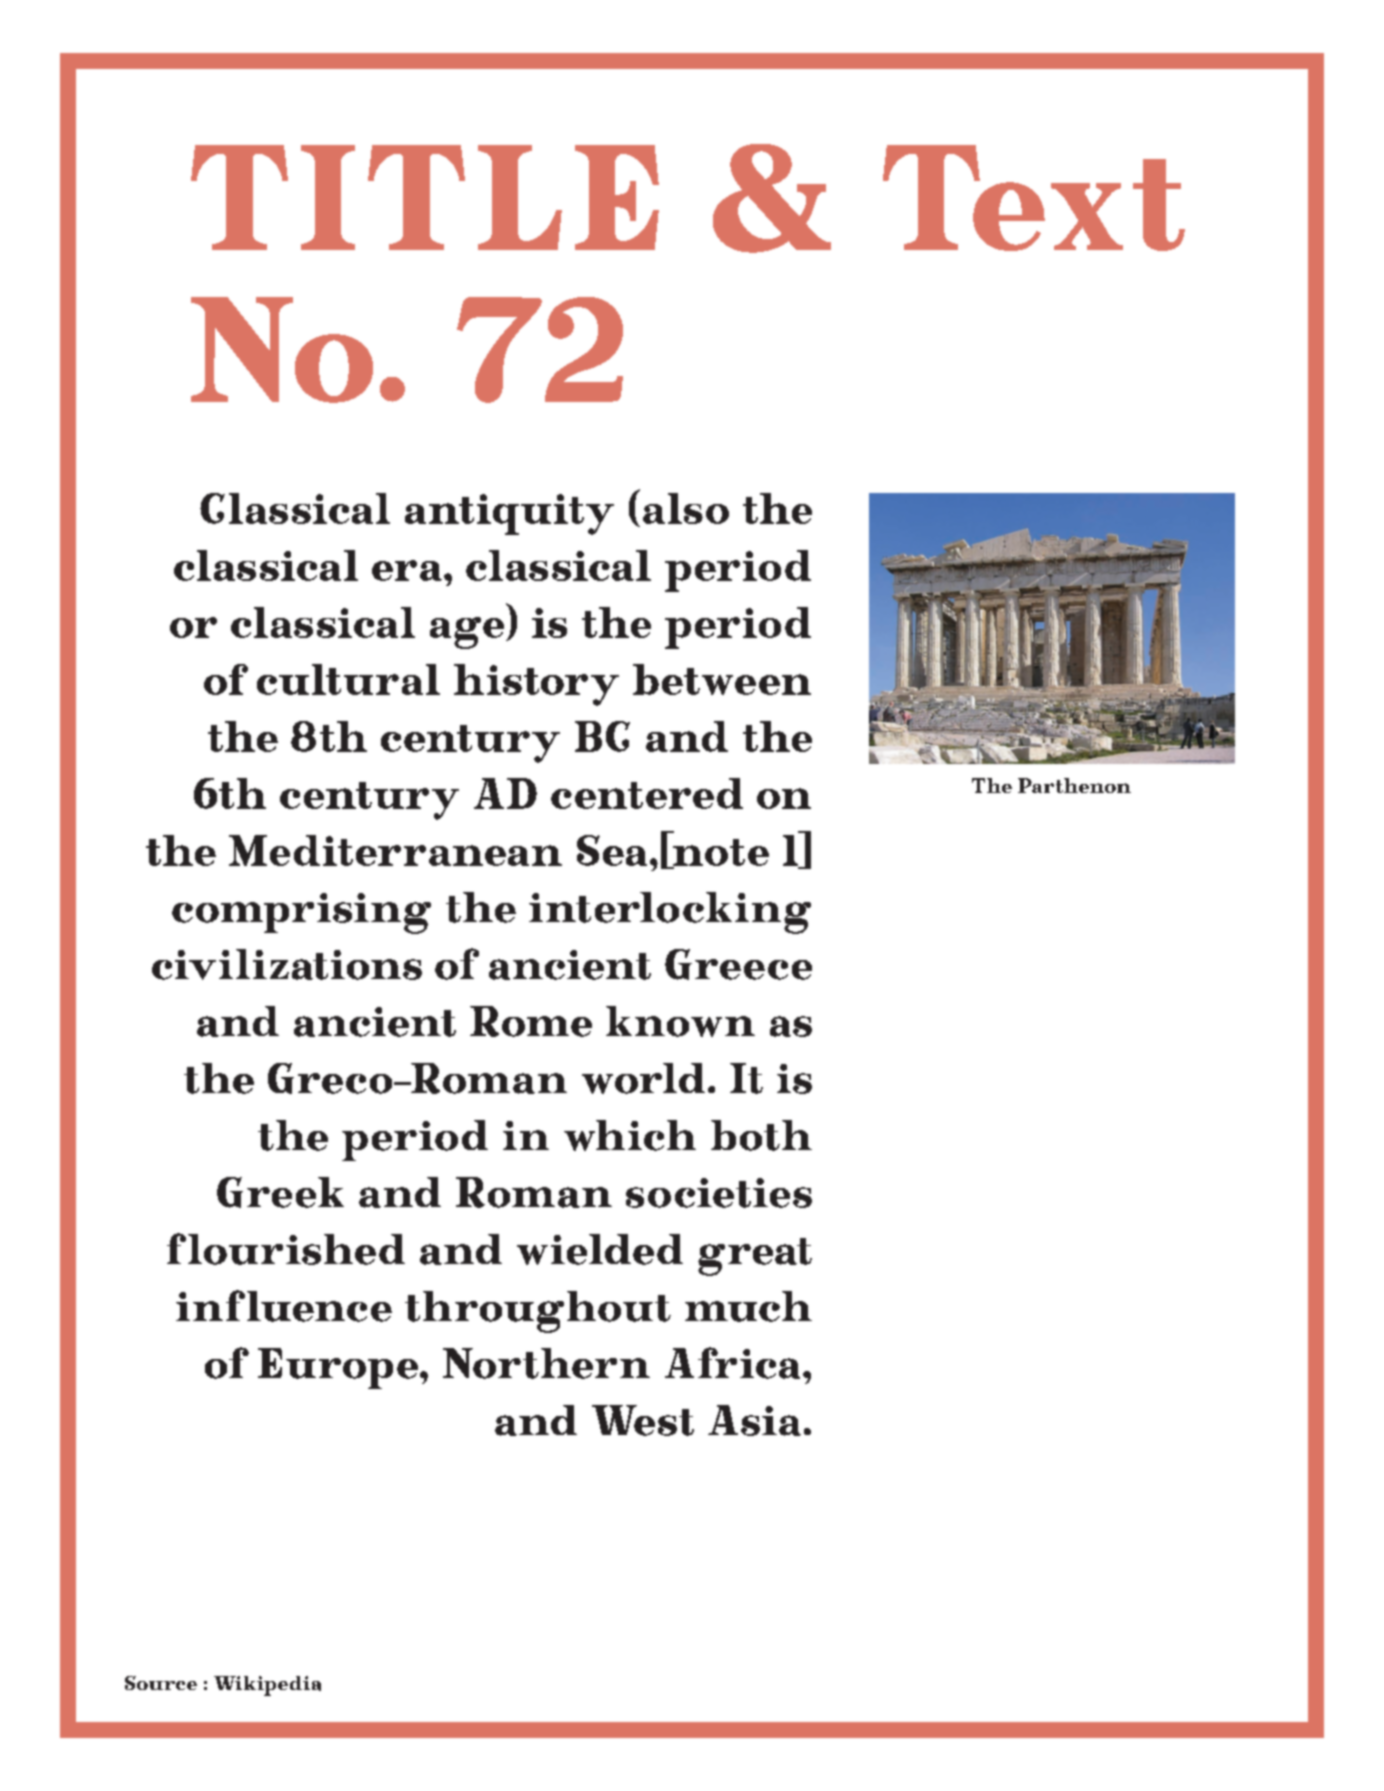  Describe the element at coordinates (280, 1192) in the screenshot. I see `Greek` at that location.
